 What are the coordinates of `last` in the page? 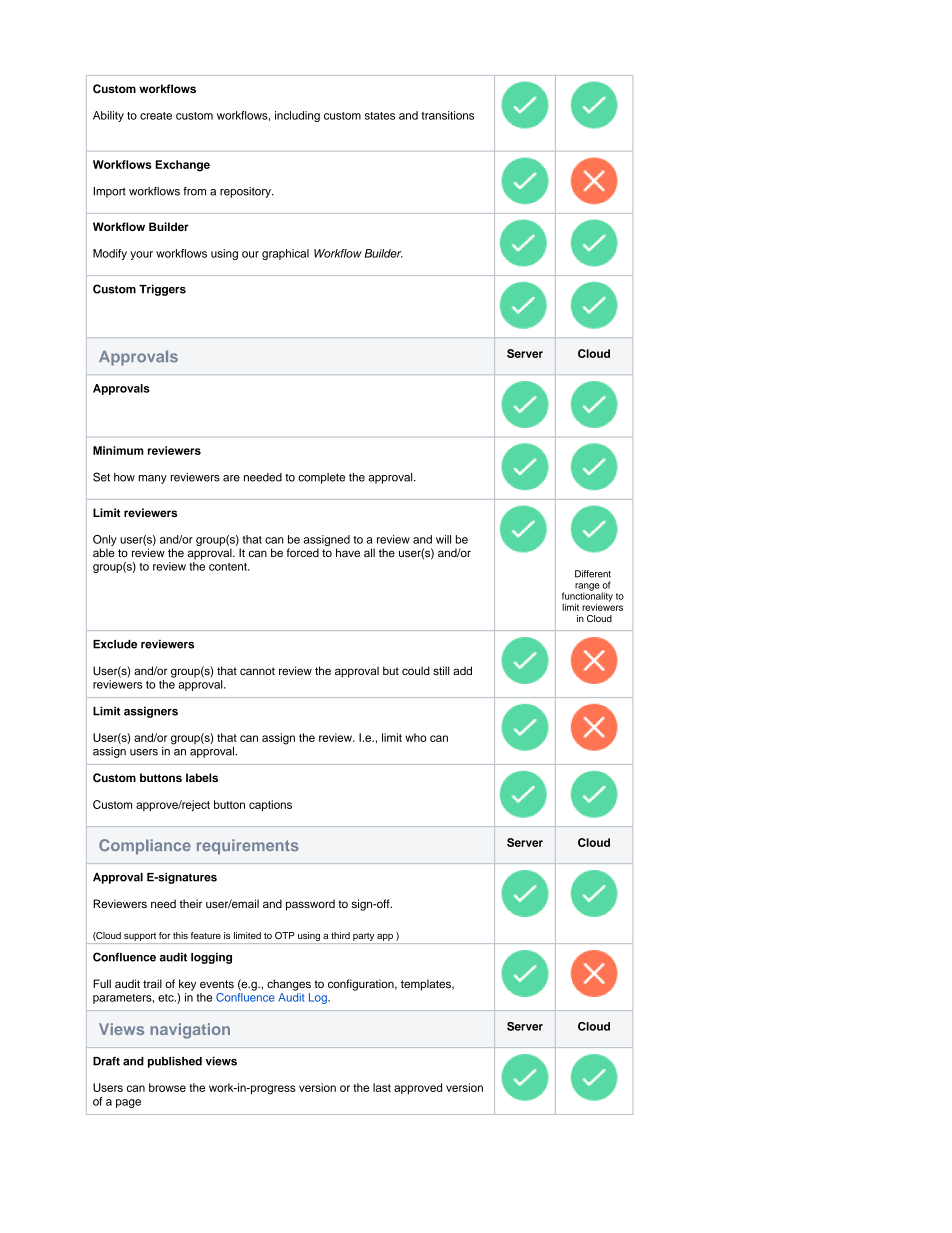 It's located at (382, 1087).
